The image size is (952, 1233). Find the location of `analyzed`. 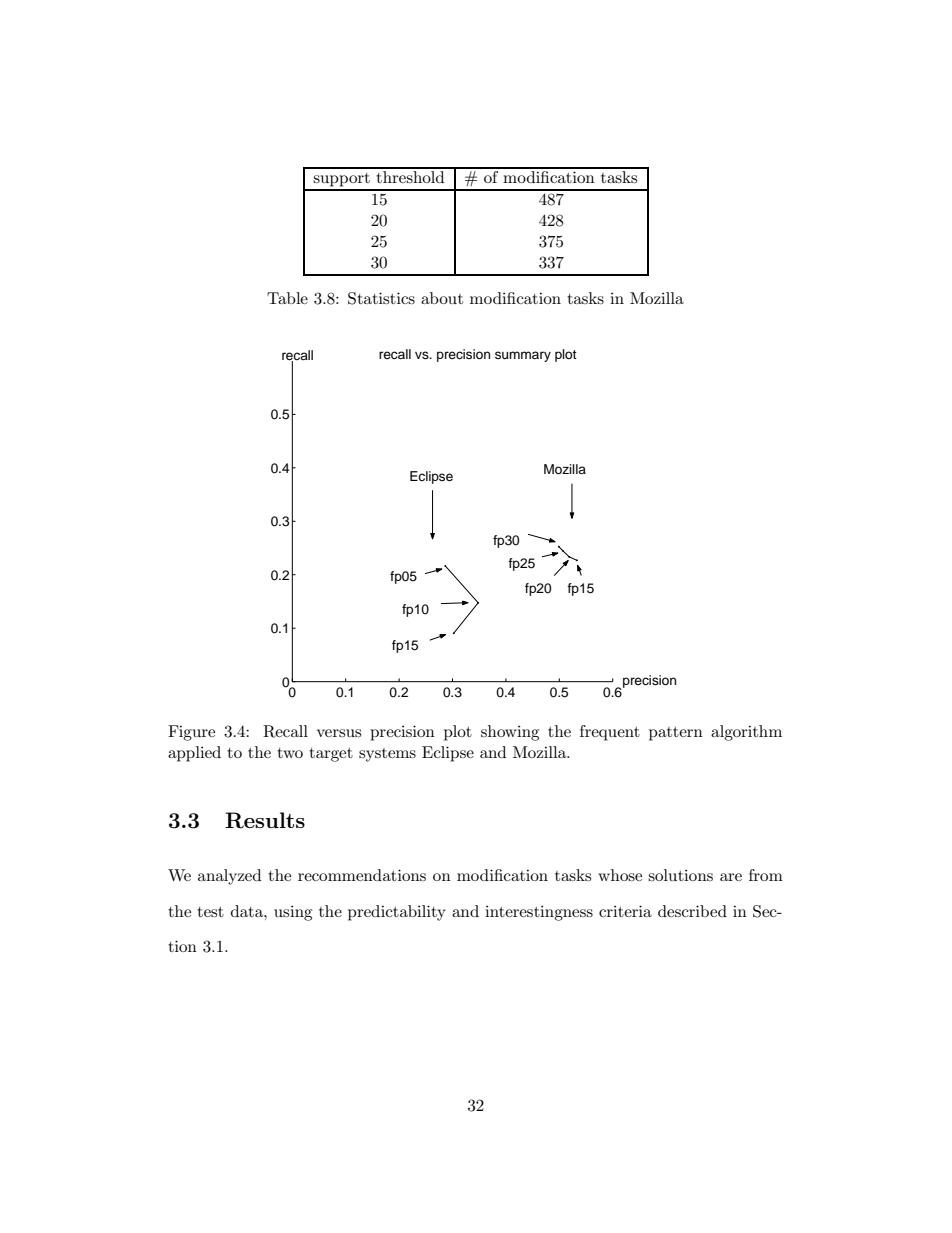

analyzed is located at coordinates (229, 877).
